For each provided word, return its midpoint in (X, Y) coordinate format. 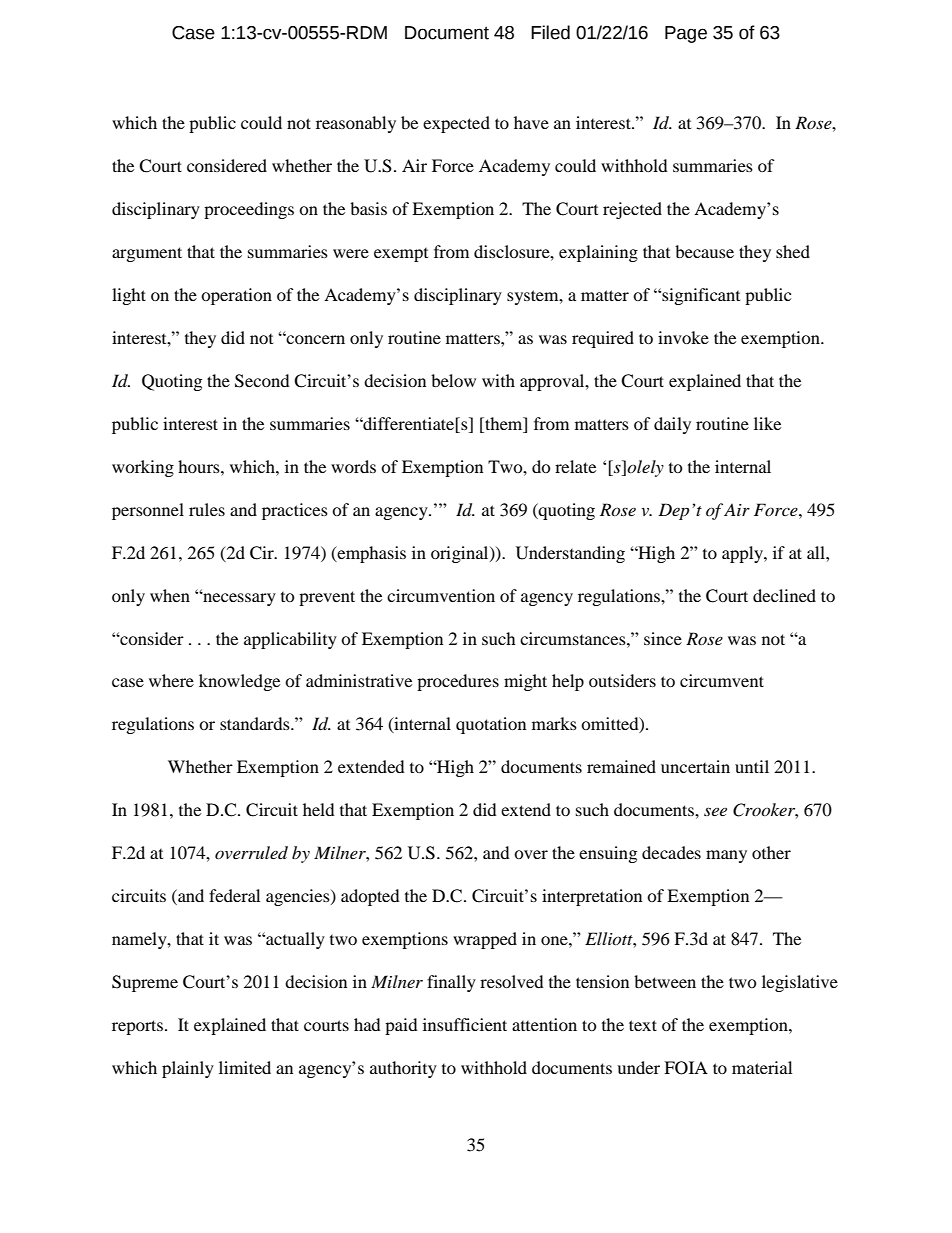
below (453, 380)
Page (686, 34)
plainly (188, 1069)
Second (262, 381)
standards (256, 723)
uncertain (695, 766)
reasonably (356, 124)
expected (456, 124)
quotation (491, 725)
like (767, 423)
